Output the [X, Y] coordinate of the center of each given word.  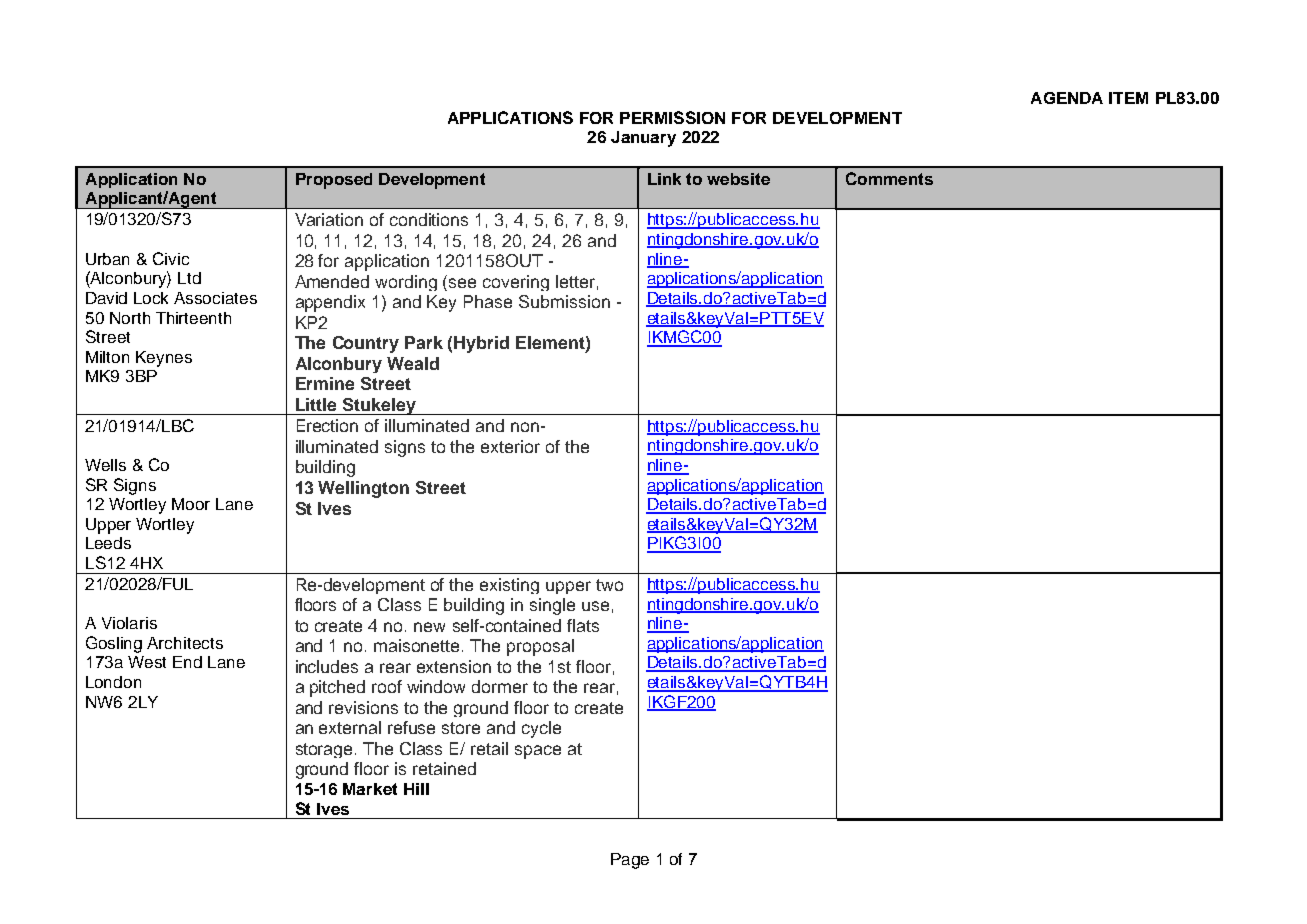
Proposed [334, 181]
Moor [191, 504]
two [609, 585]
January [643, 139]
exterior [510, 446]
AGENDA [1067, 98]
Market [370, 789]
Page [630, 861]
